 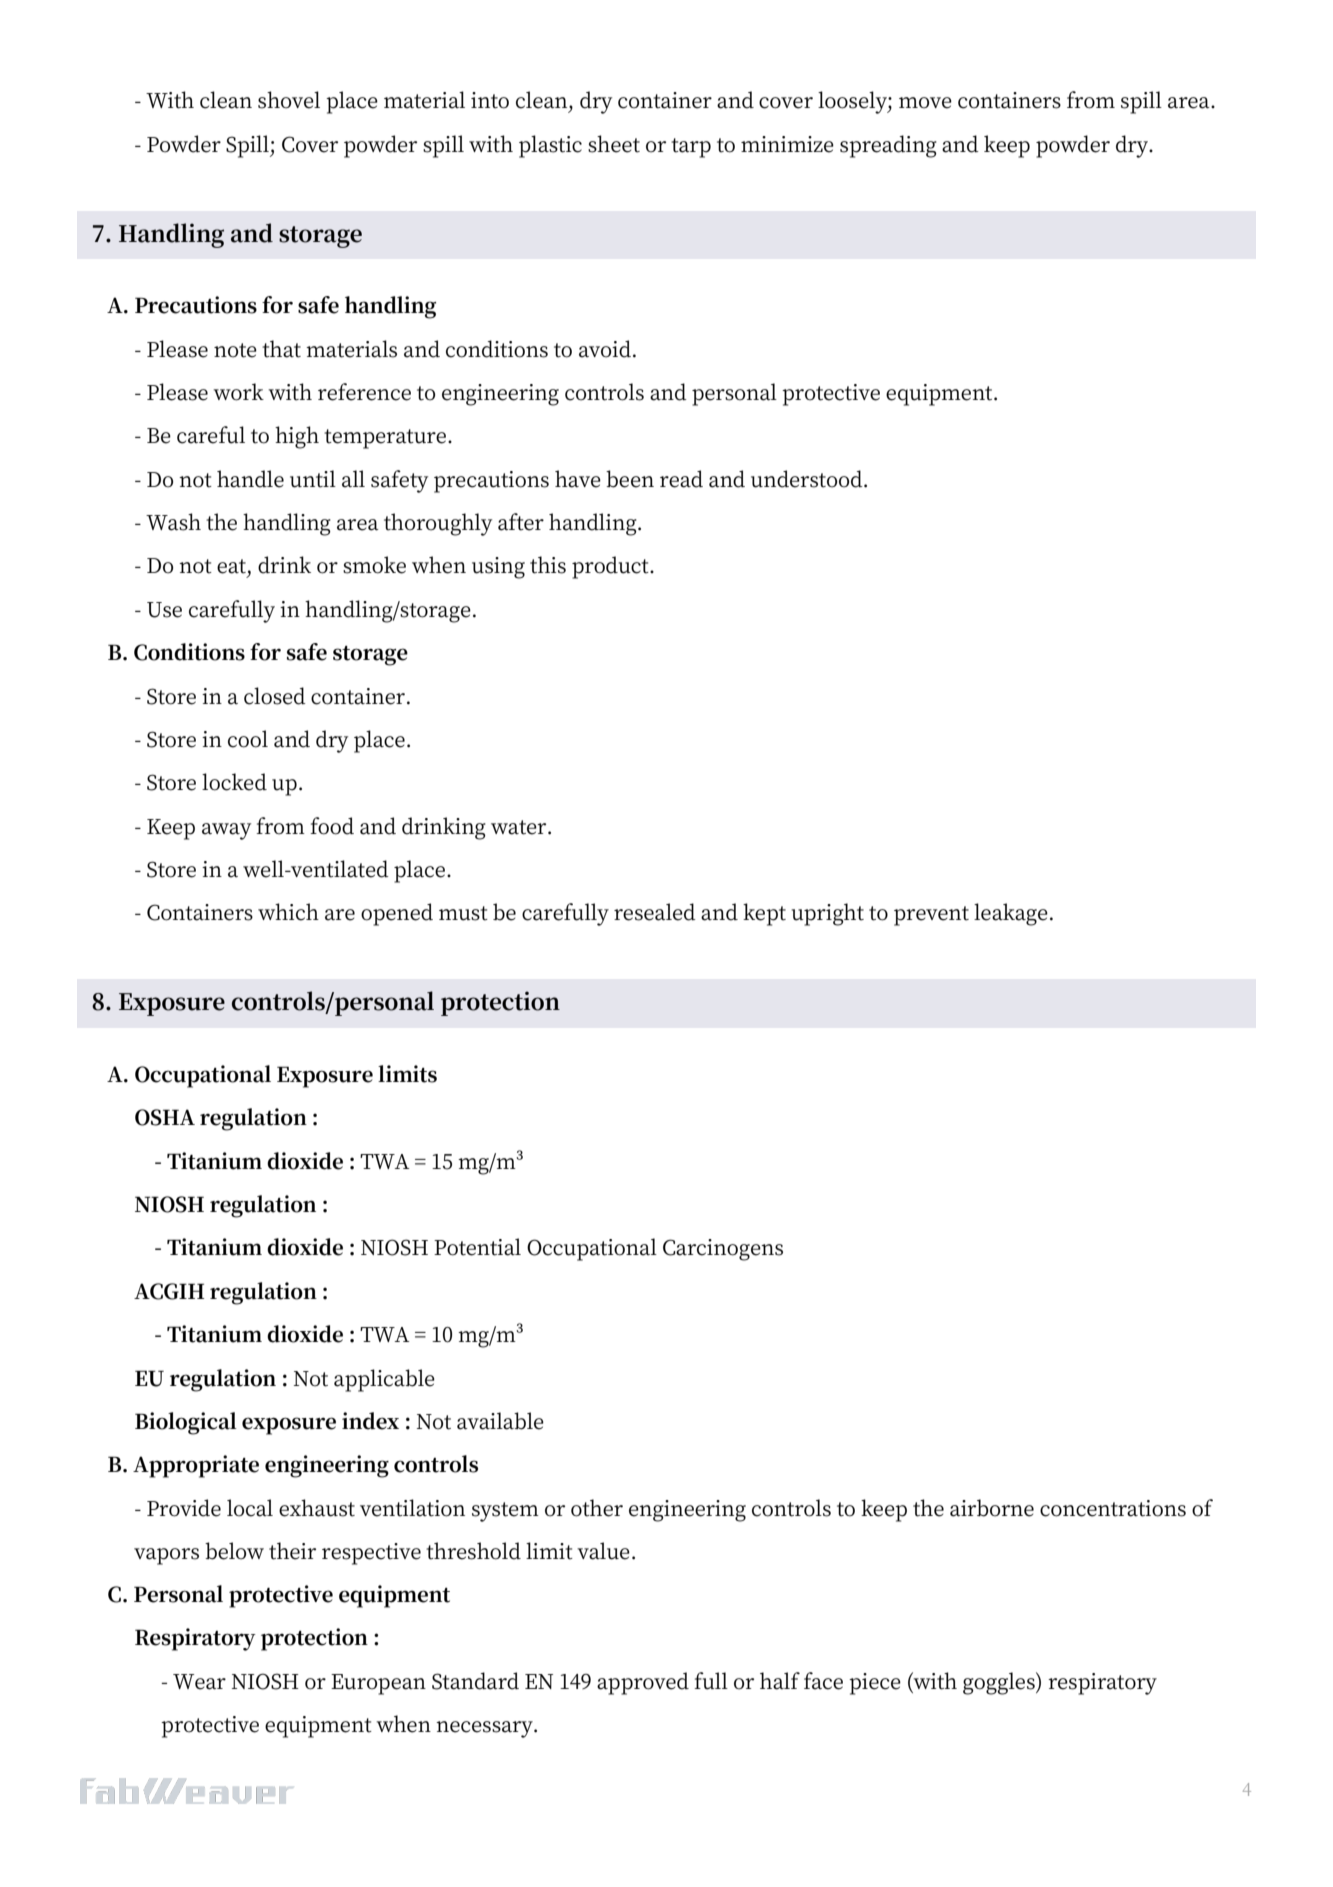 What do you see at coordinates (199, 1682) in the image?
I see `Wear` at bounding box center [199, 1682].
